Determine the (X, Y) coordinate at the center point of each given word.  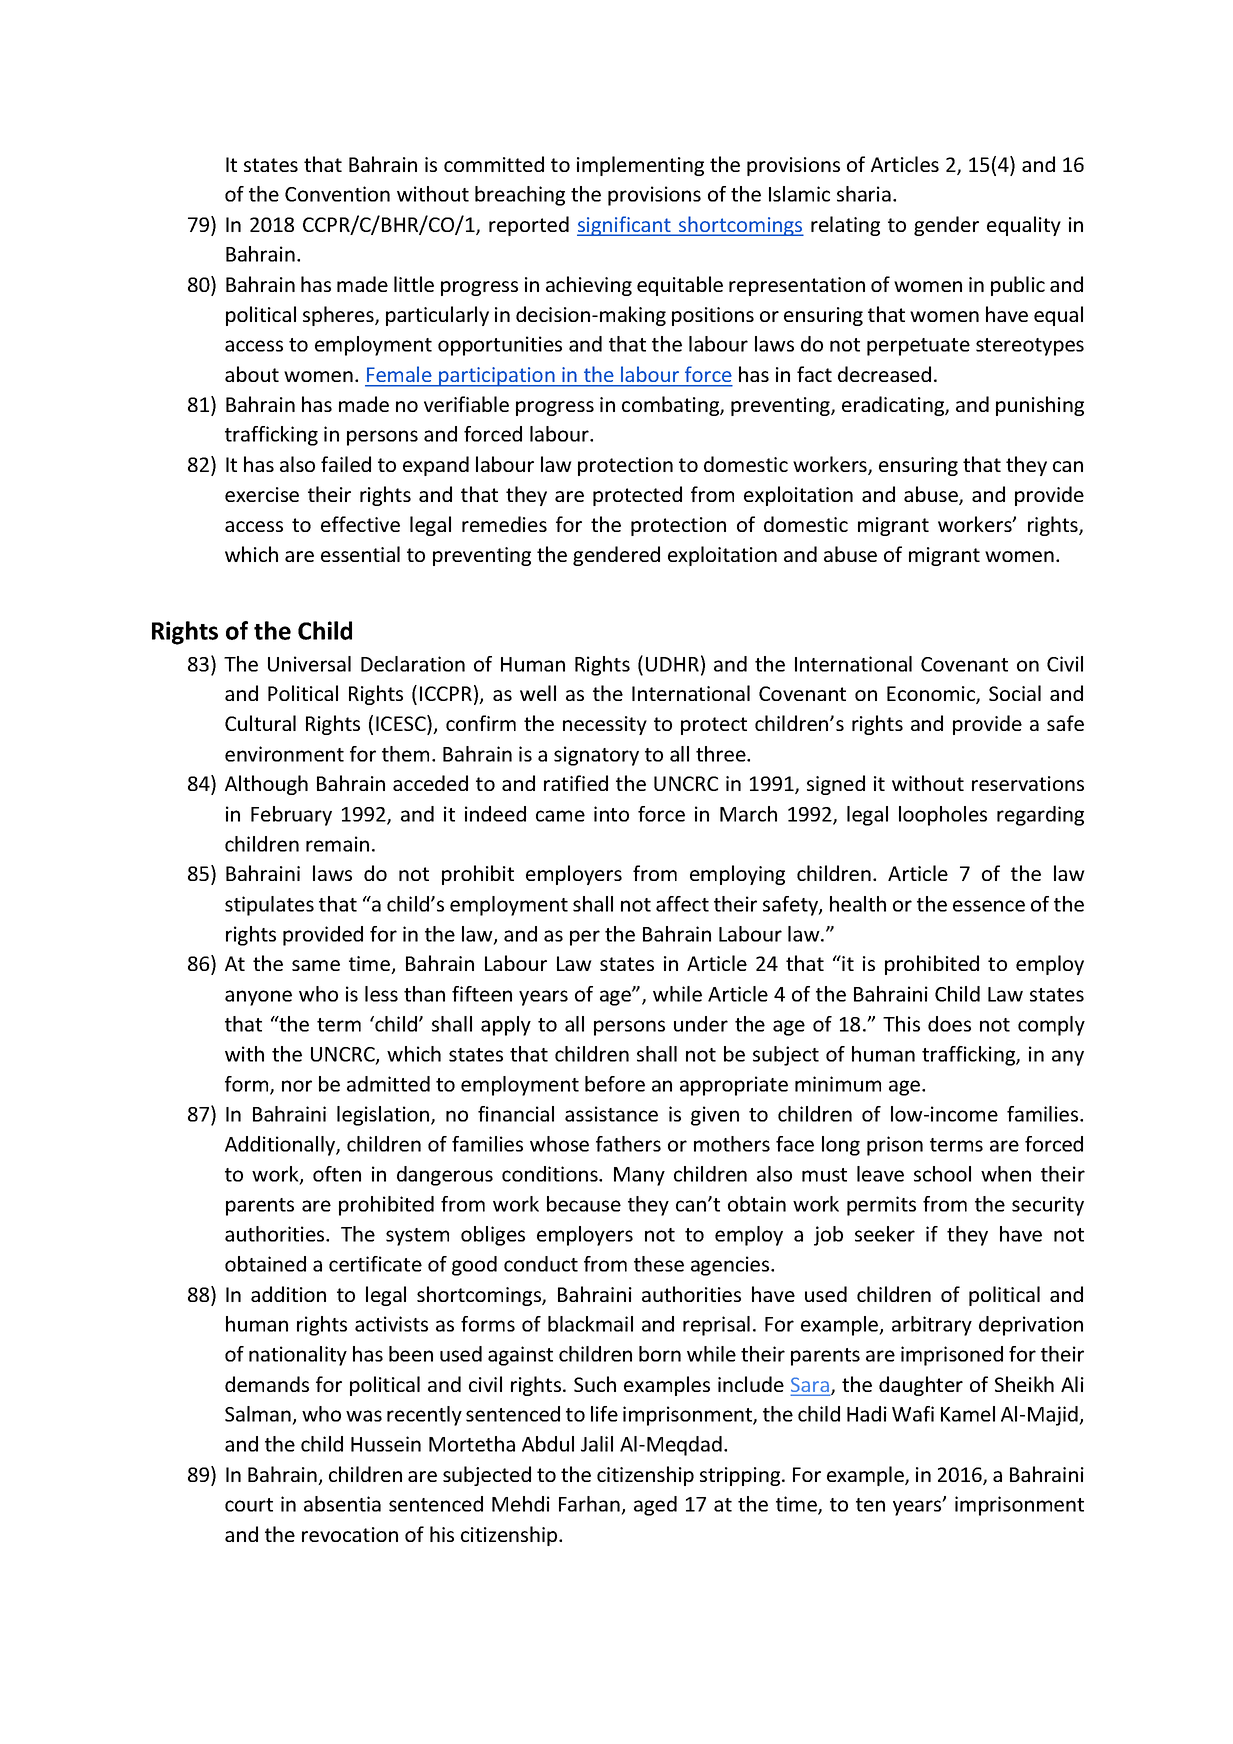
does (949, 1024)
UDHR (672, 664)
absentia (342, 1504)
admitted (388, 1084)
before (615, 1084)
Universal (309, 664)
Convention (337, 194)
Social (1015, 693)
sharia (864, 194)
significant (625, 226)
